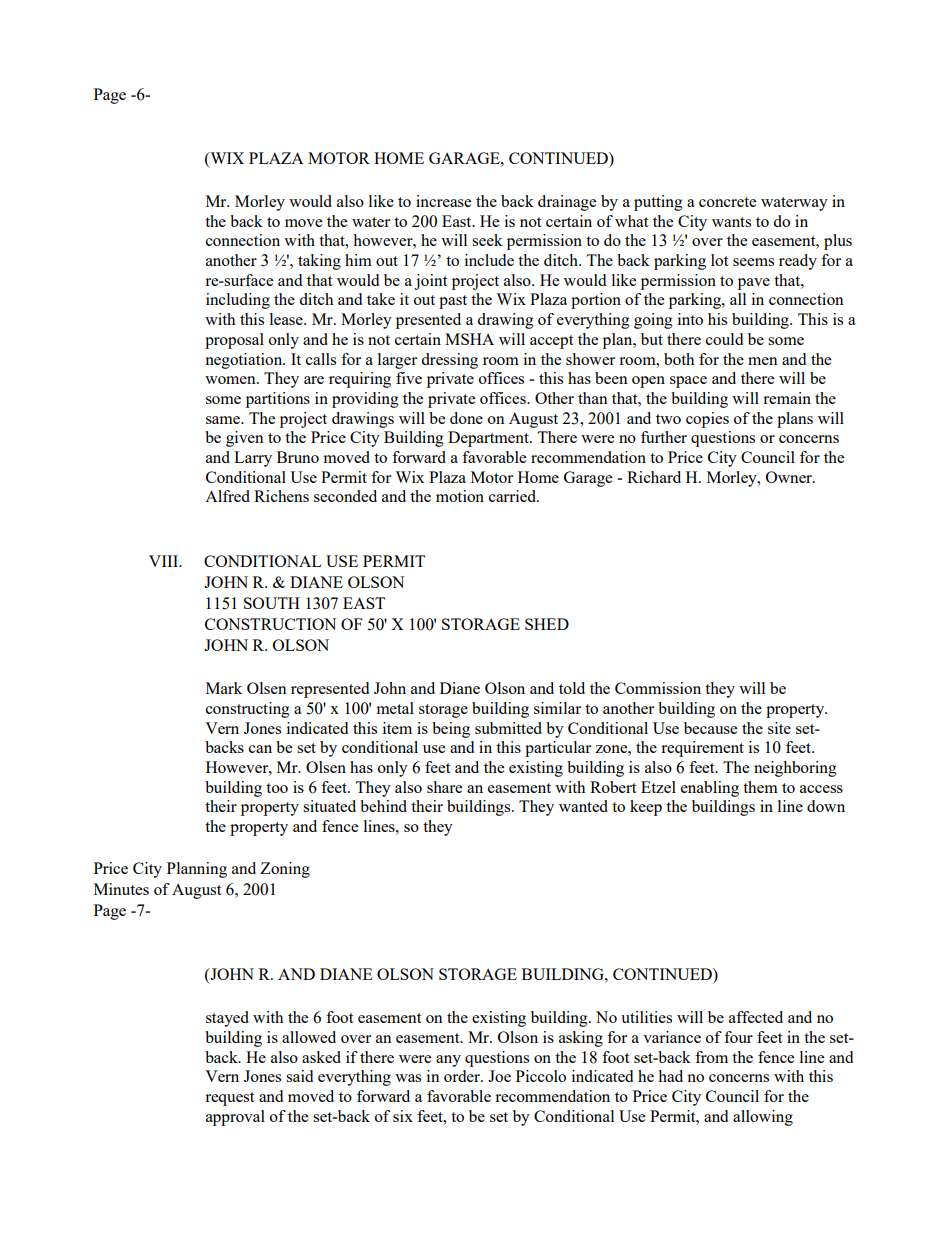 Image resolution: width=952 pixels, height=1233 pixels. What do you see at coordinates (460, 496) in the image?
I see `motion` at bounding box center [460, 496].
